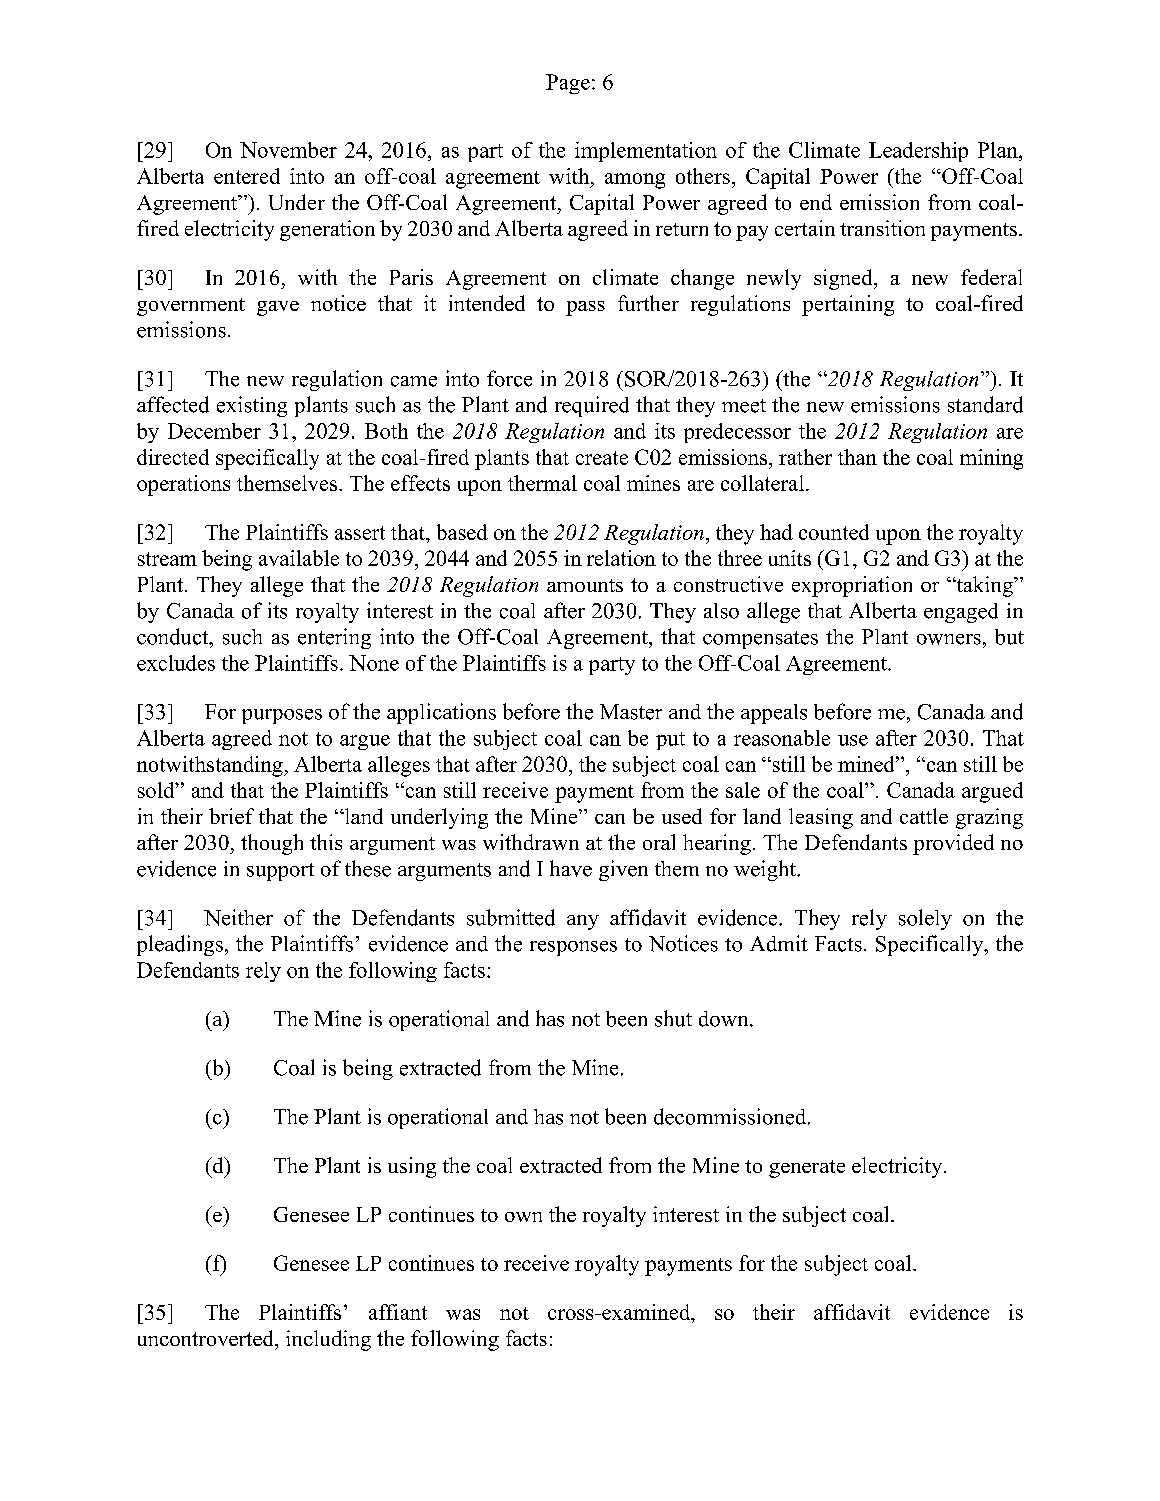 Image resolution: width=1160 pixels, height=1501 pixels. I want to click on purposes, so click(282, 716).
